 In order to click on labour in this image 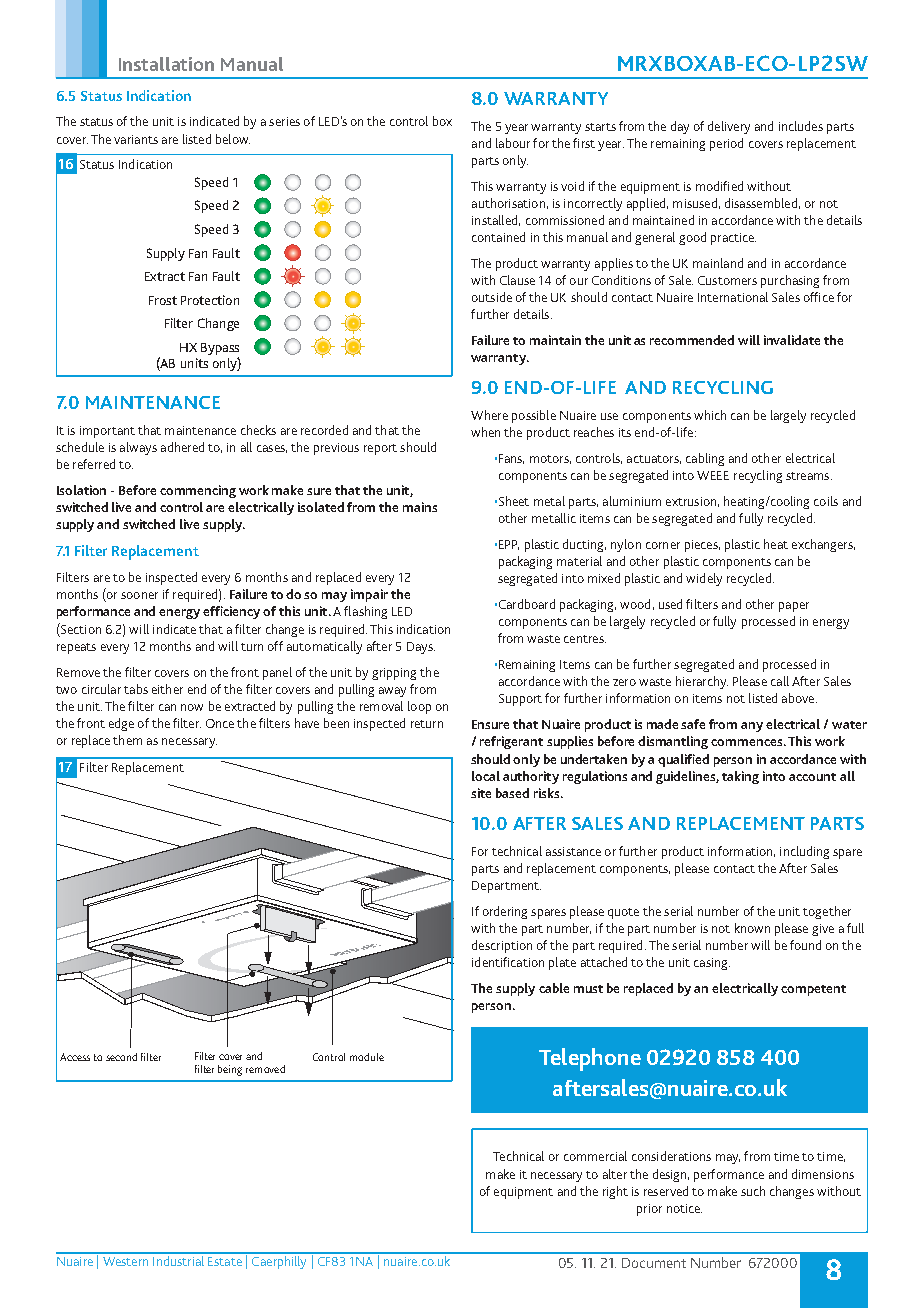, I will do `click(513, 143)`.
